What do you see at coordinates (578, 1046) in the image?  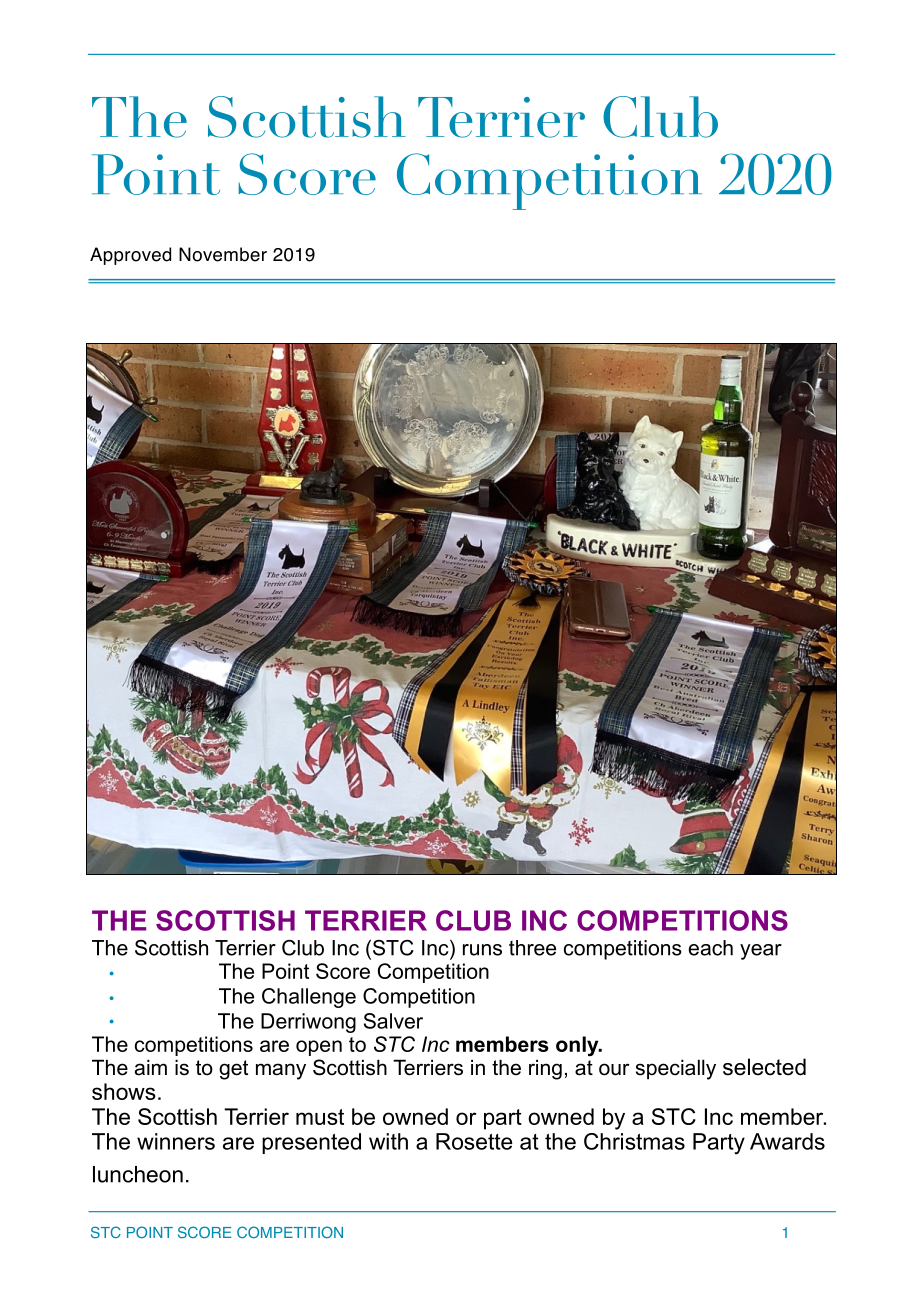 I see `only` at bounding box center [578, 1046].
